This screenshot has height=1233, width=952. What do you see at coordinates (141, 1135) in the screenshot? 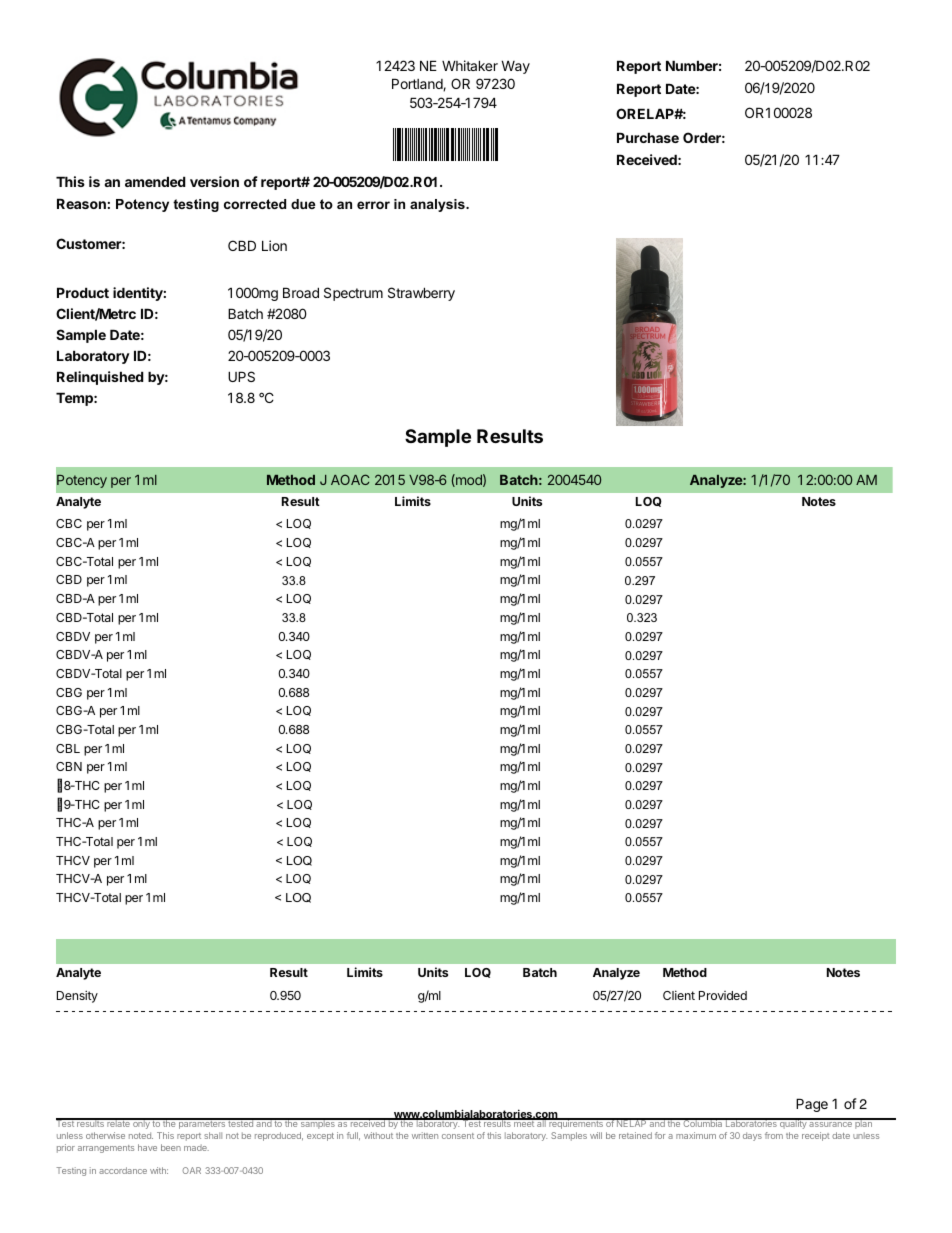
I see `noted` at bounding box center [141, 1135].
